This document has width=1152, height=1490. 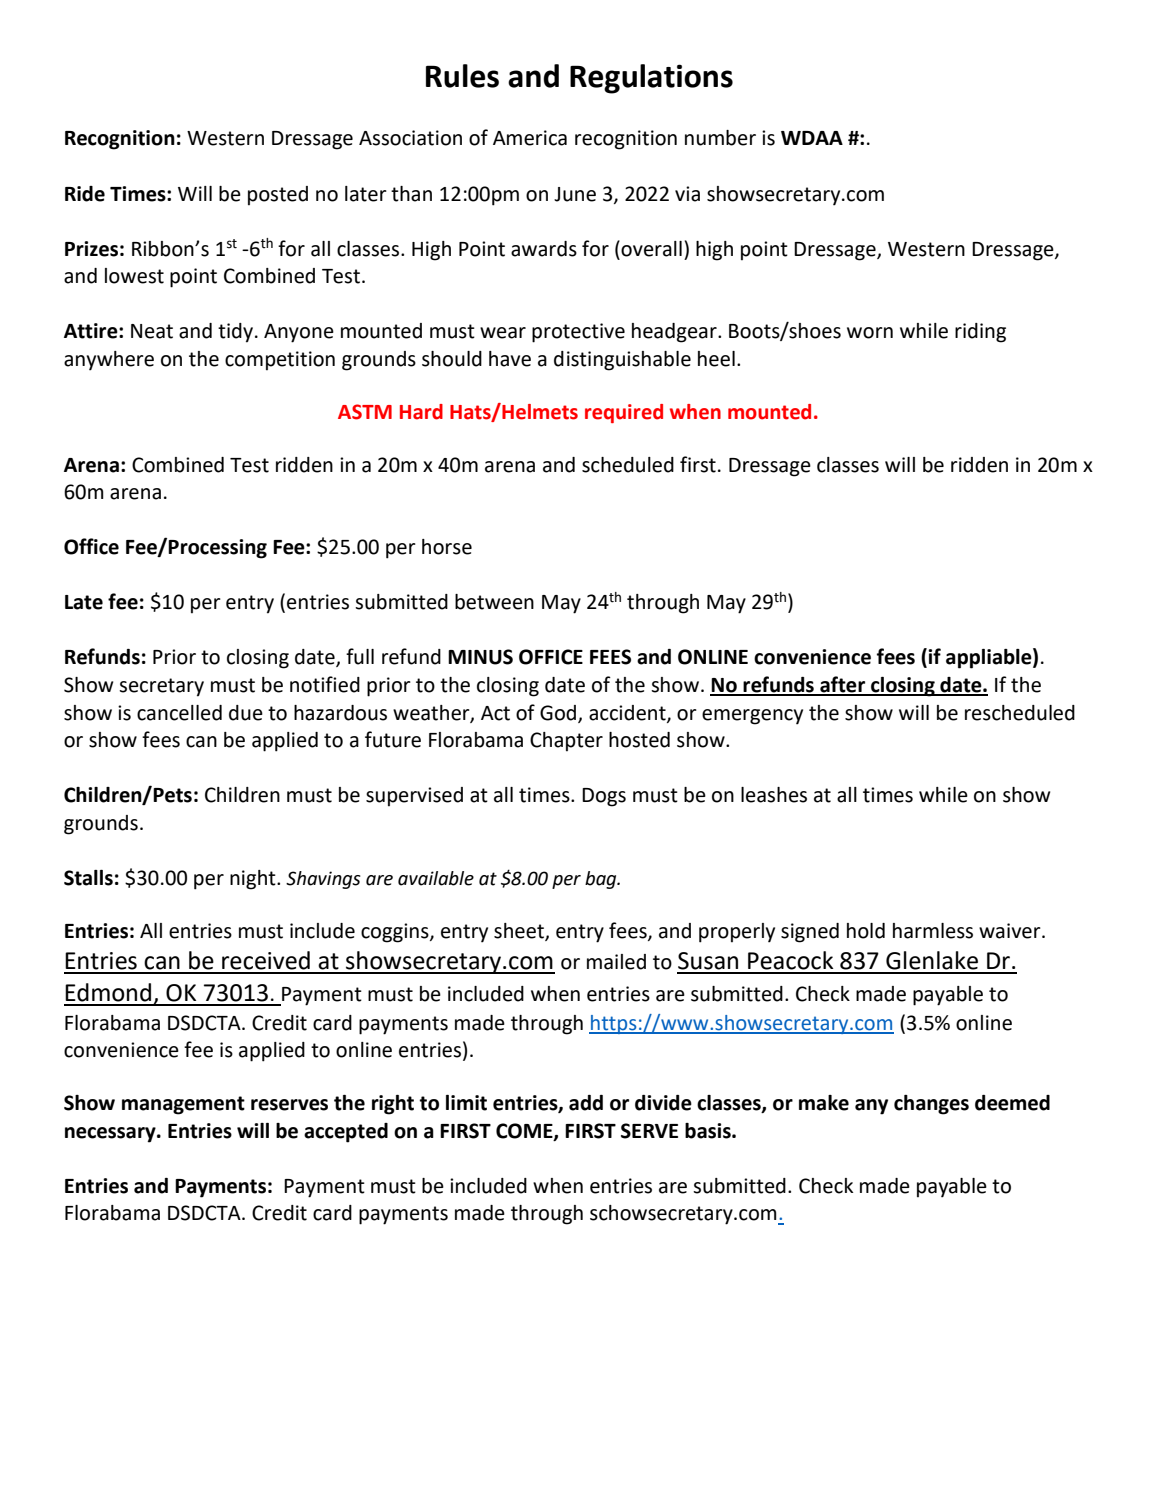 I want to click on posted, so click(x=278, y=196).
